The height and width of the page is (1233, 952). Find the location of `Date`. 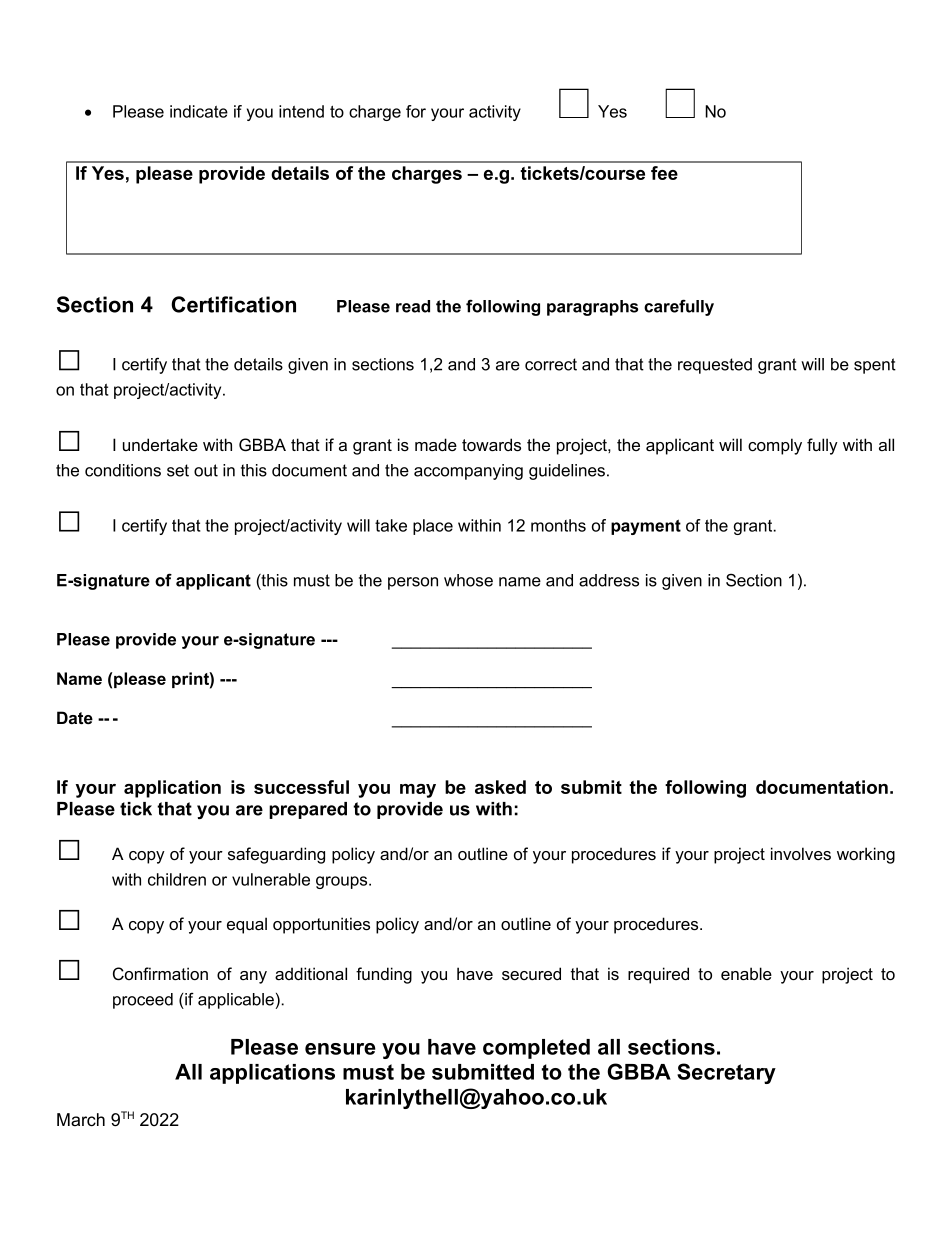

Date is located at coordinates (75, 717).
